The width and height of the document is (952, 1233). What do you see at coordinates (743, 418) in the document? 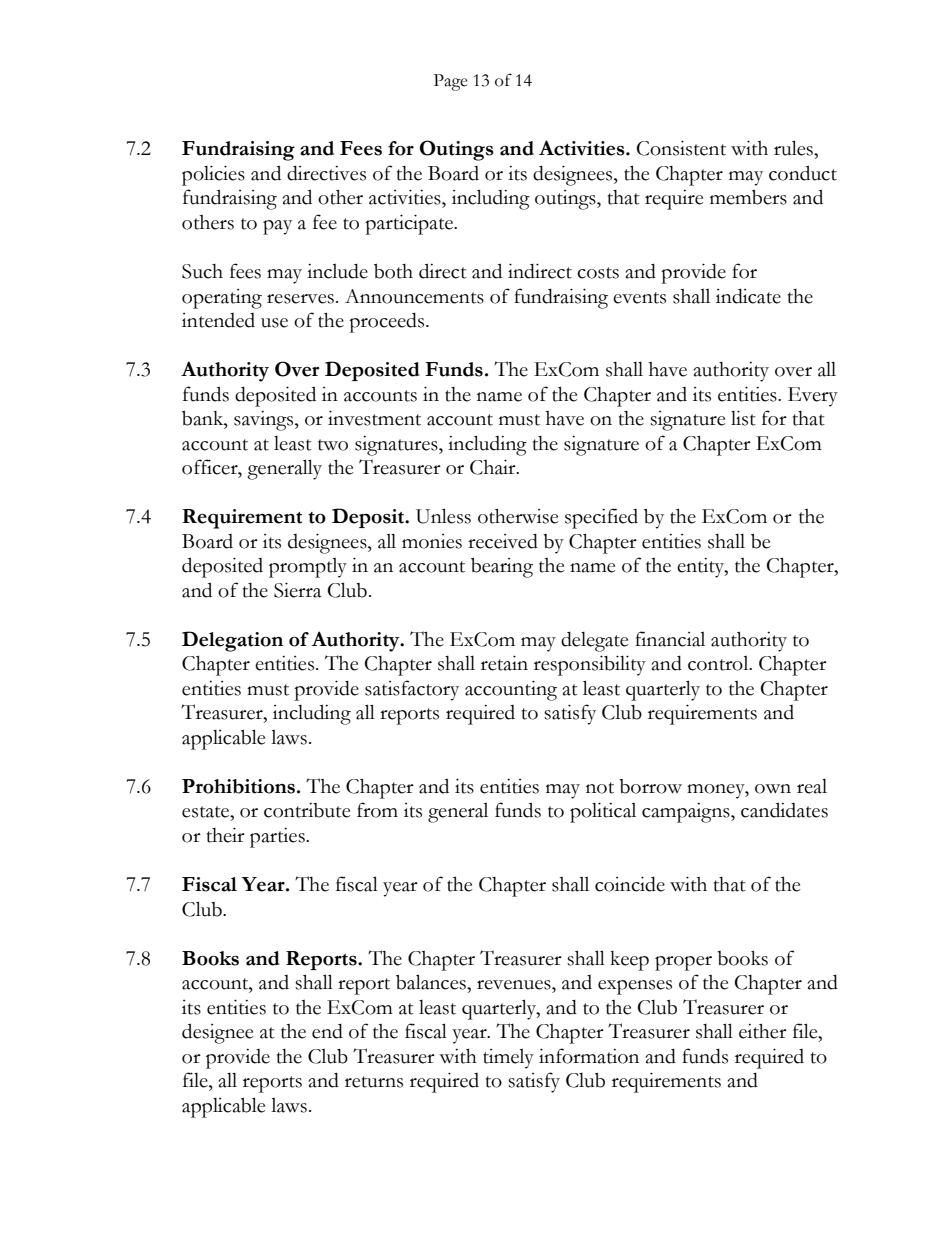
I see `list` at bounding box center [743, 418].
